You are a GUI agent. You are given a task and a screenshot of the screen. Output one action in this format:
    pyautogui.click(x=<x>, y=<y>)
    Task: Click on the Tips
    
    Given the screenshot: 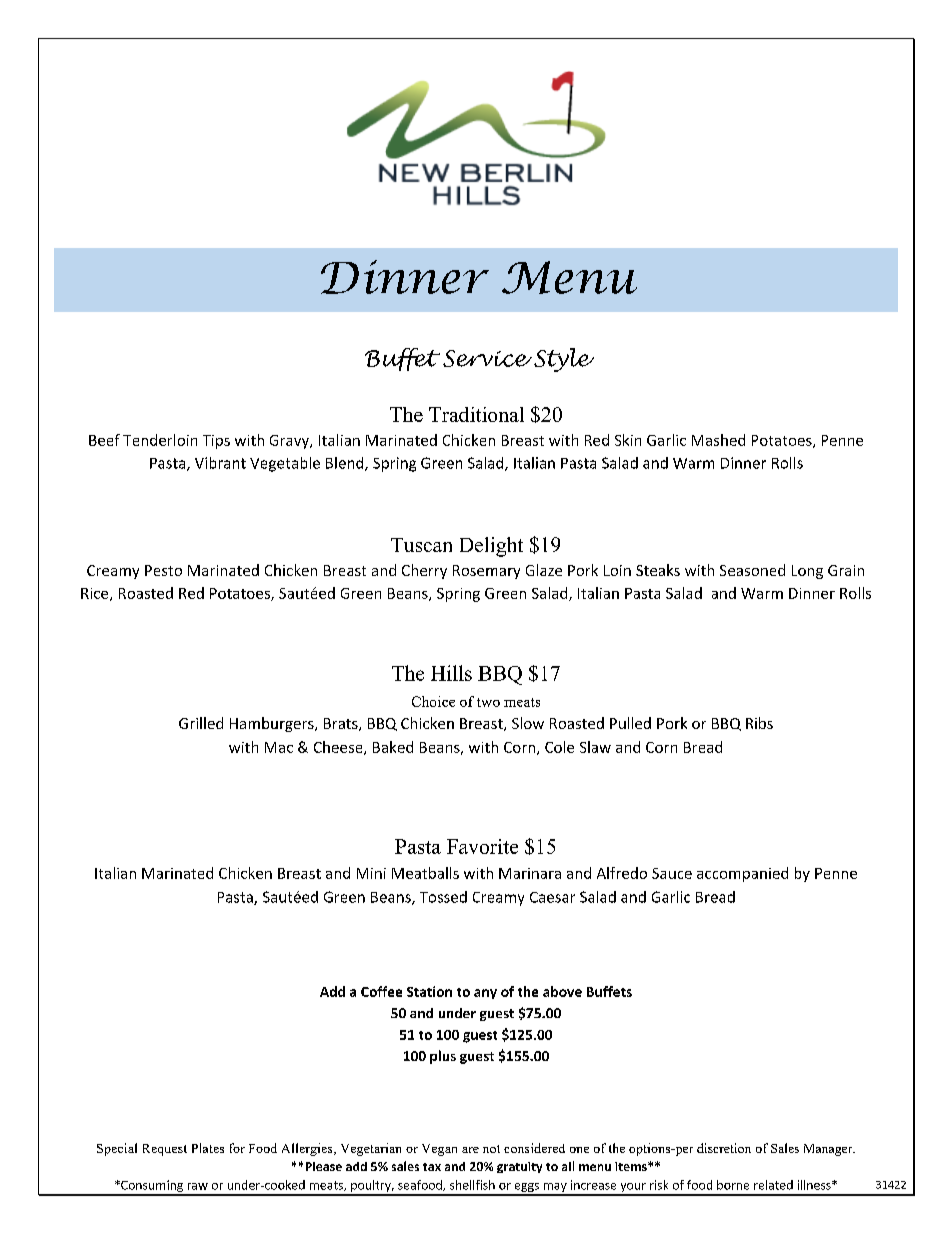 What is the action you would take?
    pyautogui.click(x=216, y=442)
